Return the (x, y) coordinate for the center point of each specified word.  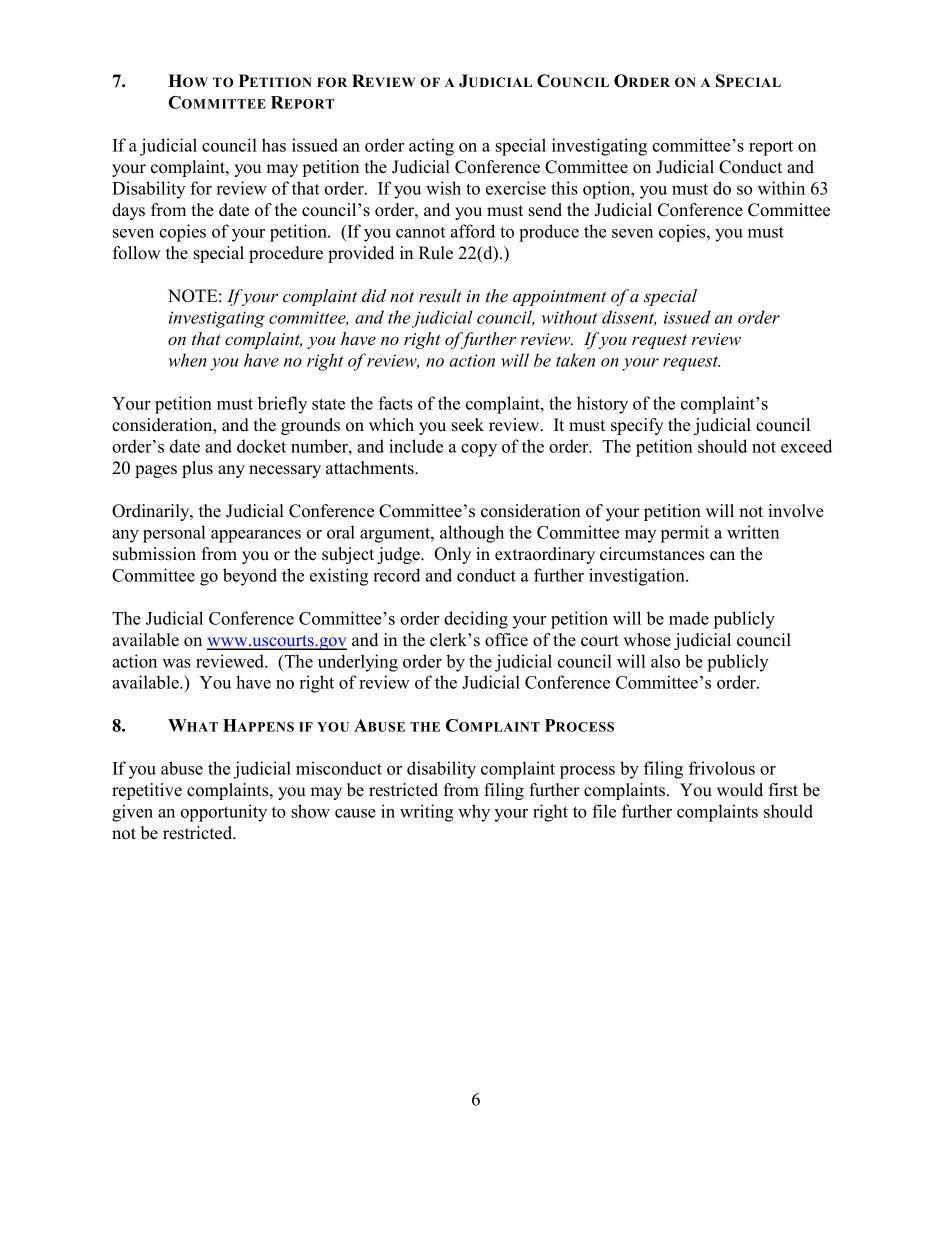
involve (796, 511)
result (440, 295)
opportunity (223, 813)
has (274, 145)
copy (479, 450)
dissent (629, 318)
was (176, 663)
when (188, 360)
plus (197, 469)
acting (431, 147)
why (474, 813)
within (781, 188)
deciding (476, 620)
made (689, 618)
